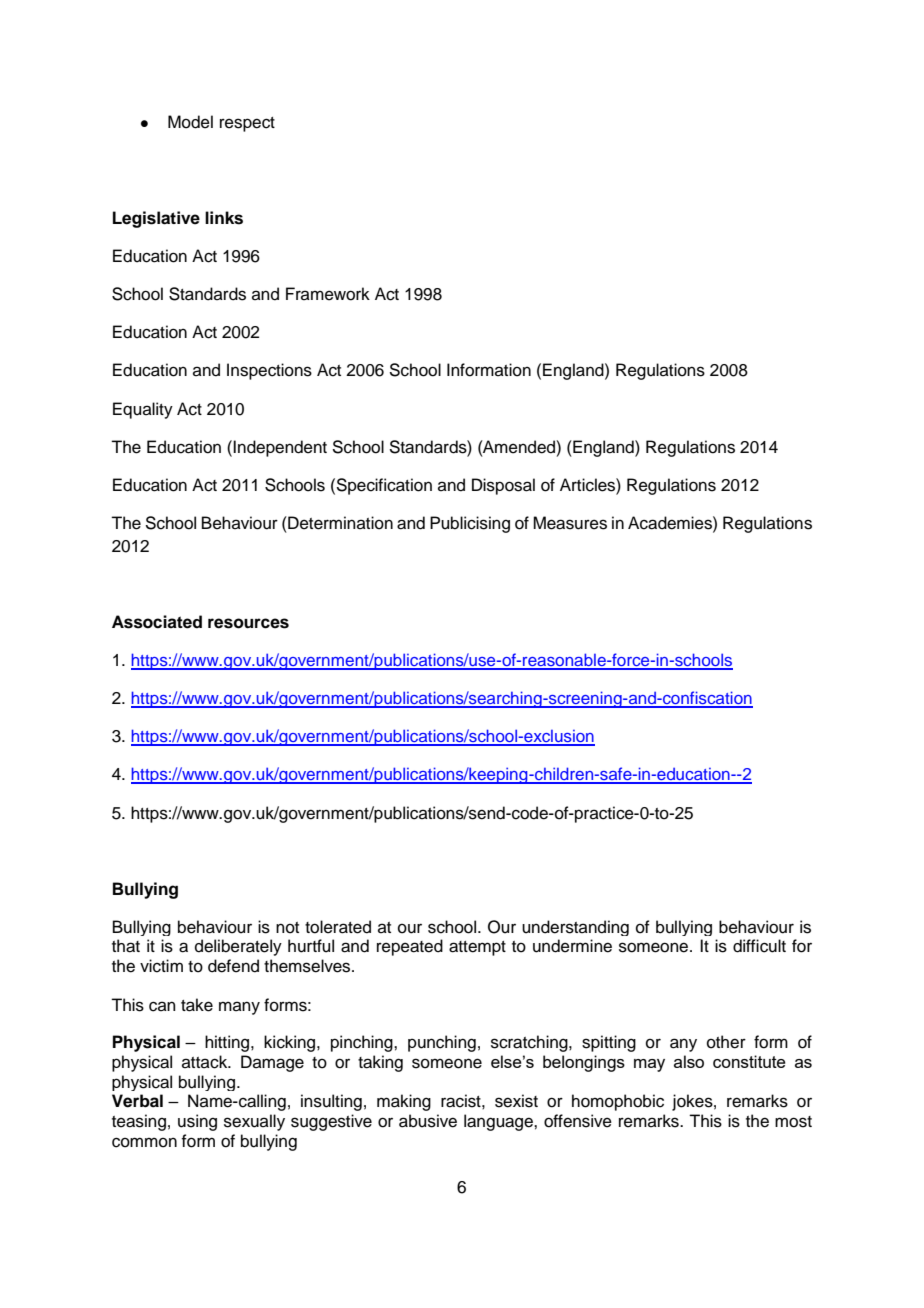  Describe the element at coordinates (247, 124) in the screenshot. I see `respect` at that location.
